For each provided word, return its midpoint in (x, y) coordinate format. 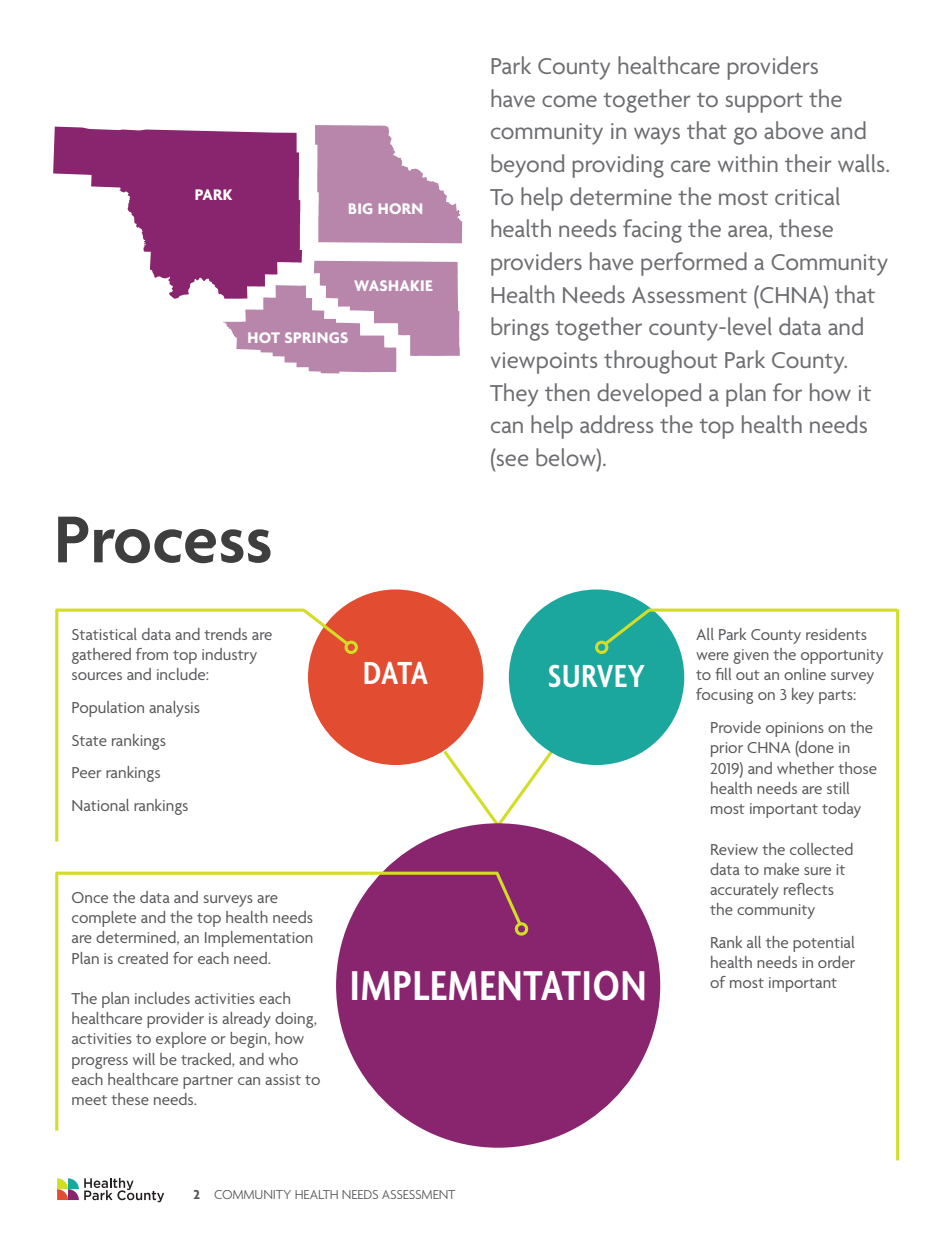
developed (649, 395)
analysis (174, 709)
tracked (207, 1060)
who (283, 1059)
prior (727, 749)
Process (164, 540)
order (836, 962)
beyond (527, 166)
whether (805, 768)
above (793, 130)
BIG (360, 208)
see (511, 461)
